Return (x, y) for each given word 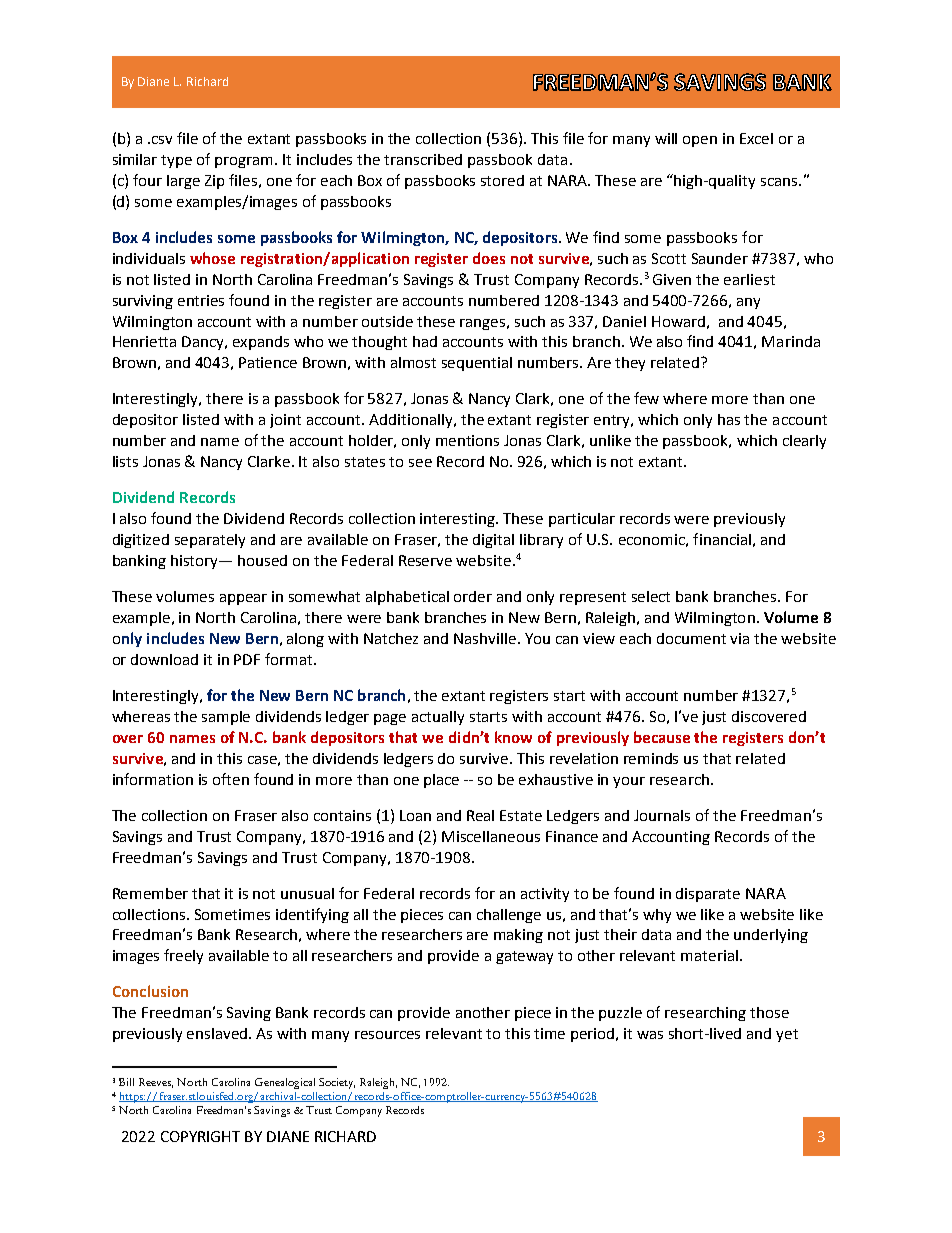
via (739, 638)
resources (387, 1035)
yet (787, 1035)
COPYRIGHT (200, 1136)
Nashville (485, 638)
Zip (214, 182)
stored (502, 180)
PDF (247, 659)
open (700, 141)
